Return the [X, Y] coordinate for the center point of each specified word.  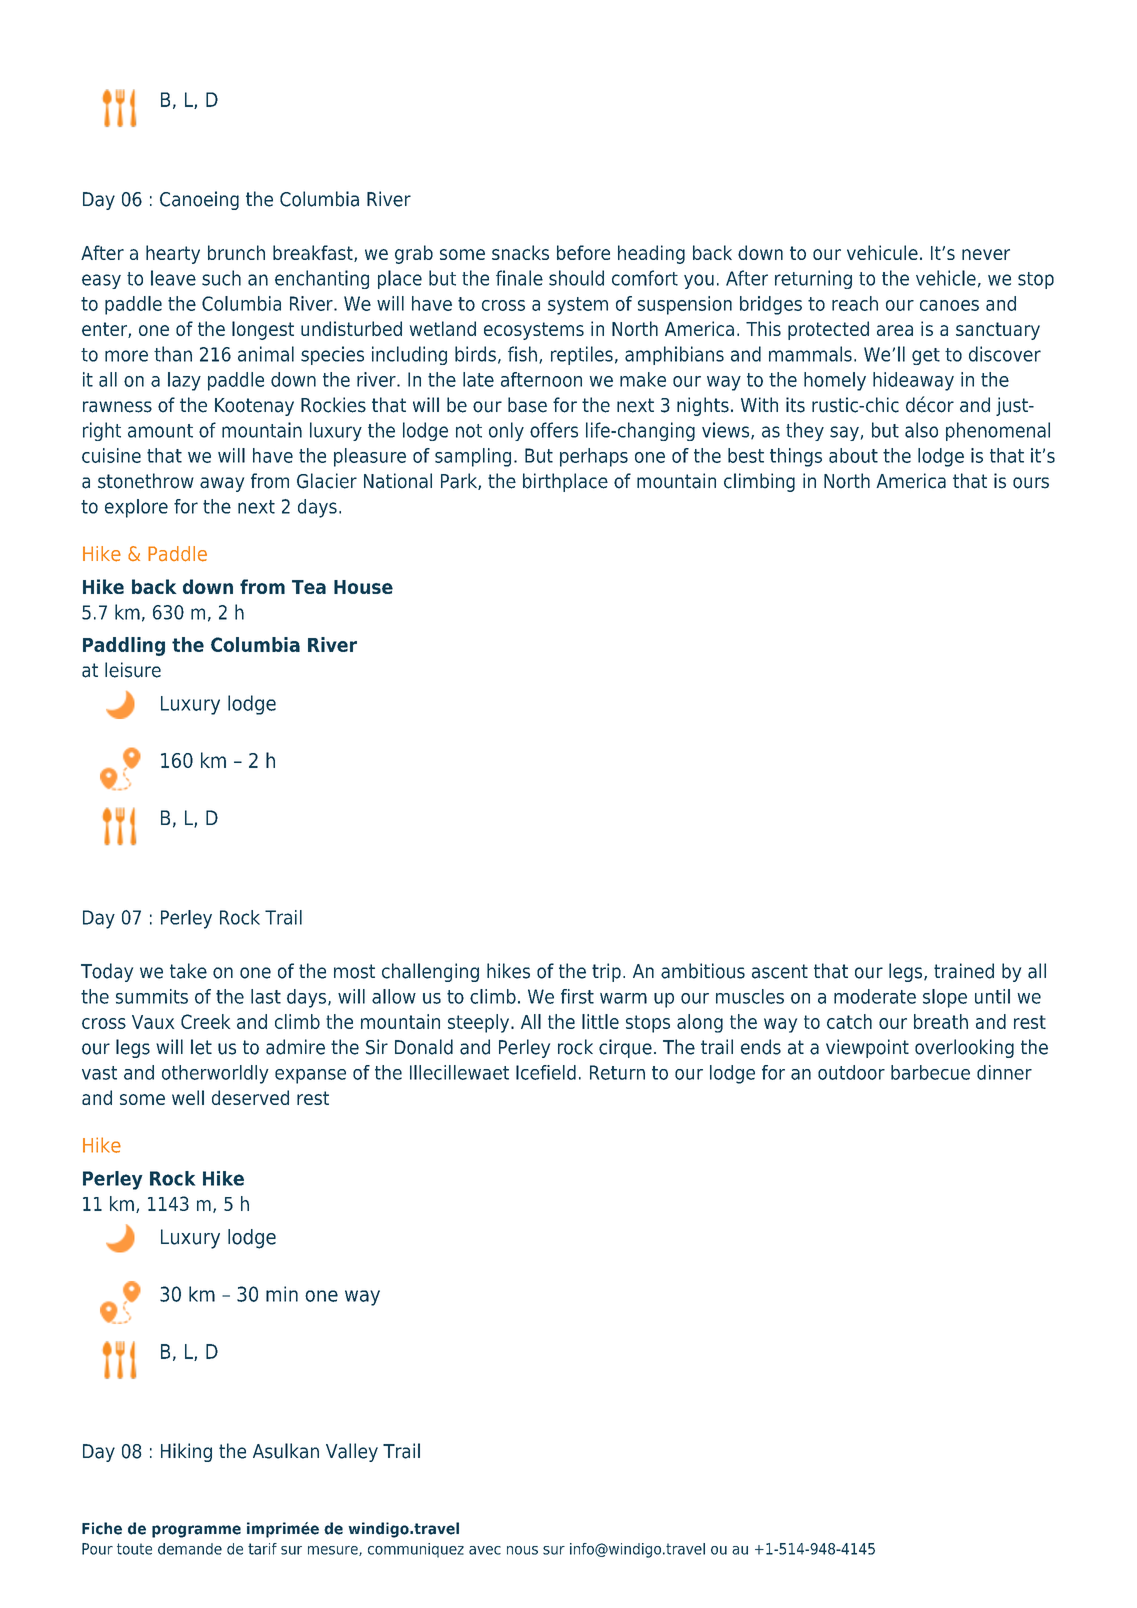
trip [606, 972]
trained [964, 971]
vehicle [946, 278]
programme [196, 1531]
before [583, 252]
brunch [236, 252]
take [188, 971]
